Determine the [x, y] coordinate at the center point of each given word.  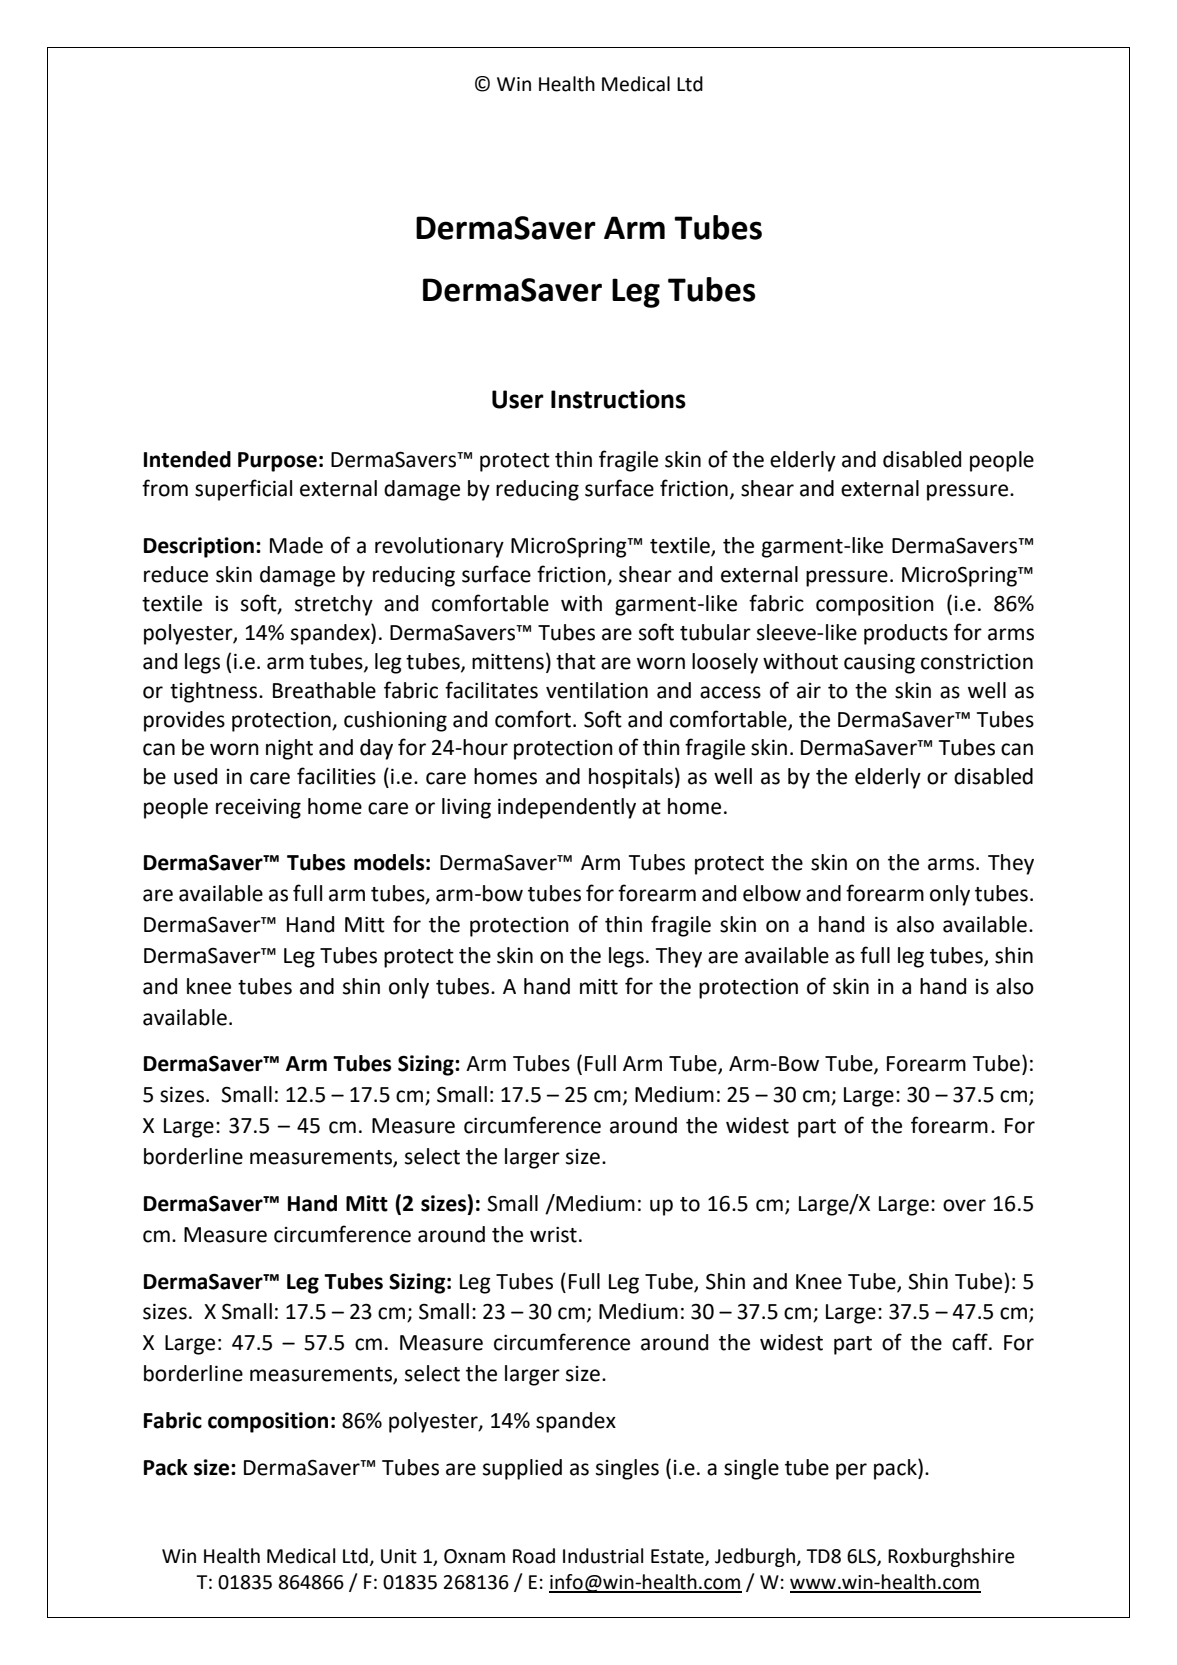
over [964, 1205]
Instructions [618, 399]
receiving [258, 809]
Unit [399, 1556]
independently [567, 808]
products [906, 634]
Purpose [277, 462]
